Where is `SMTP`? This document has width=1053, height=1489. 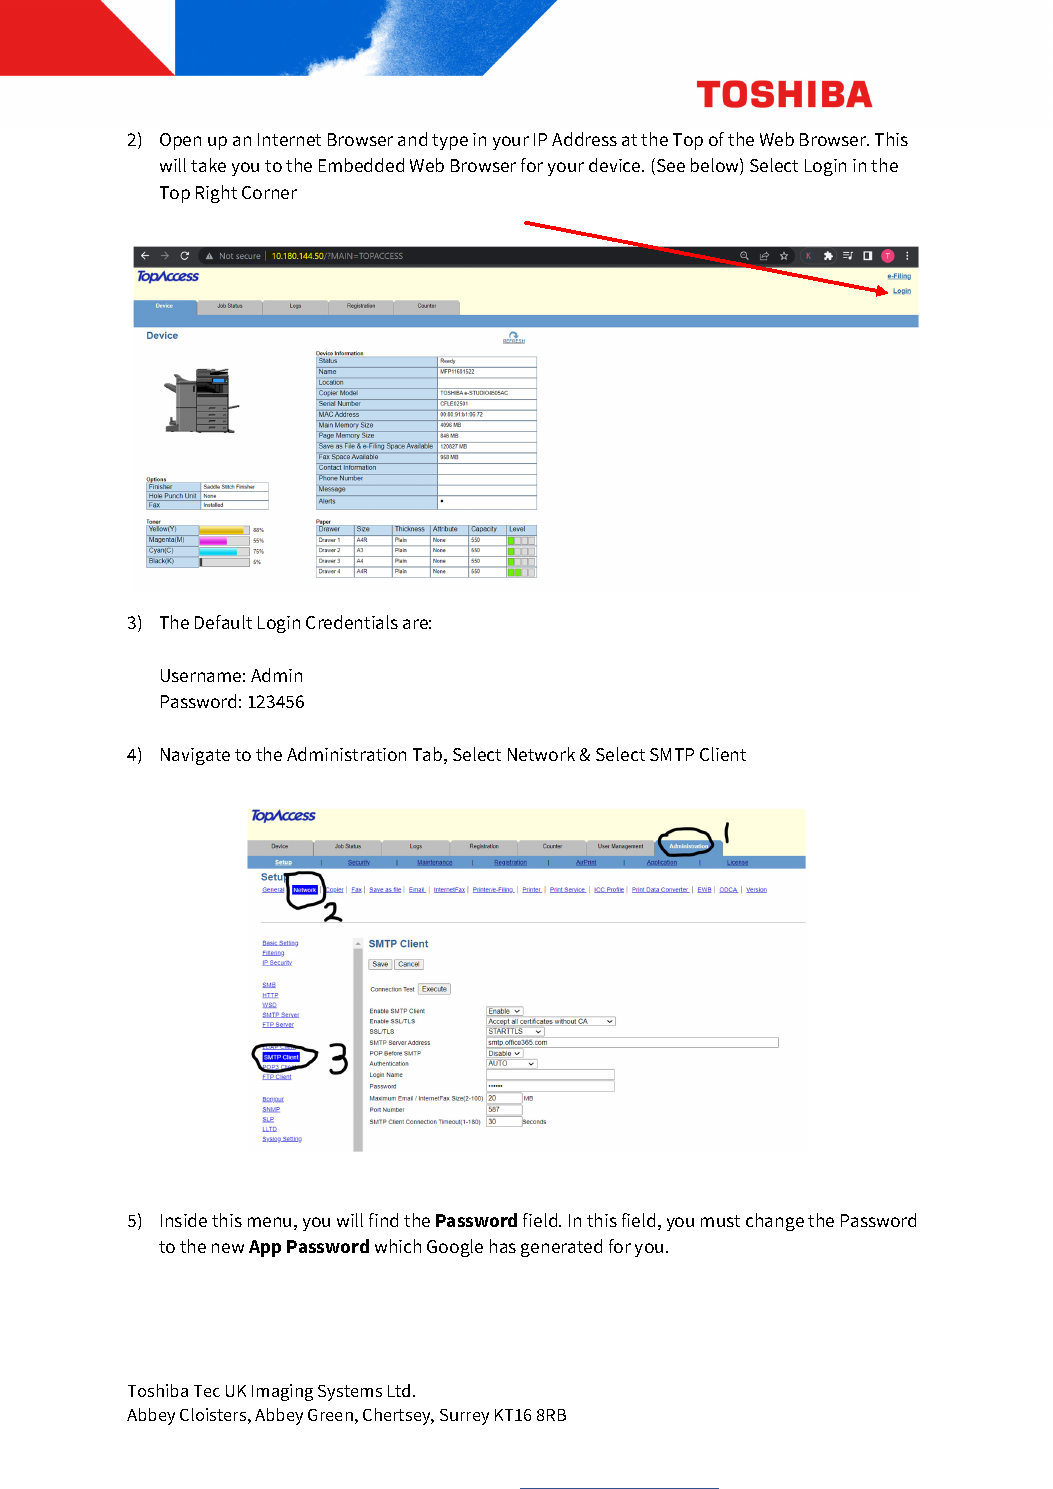
SMTP is located at coordinates (672, 754).
